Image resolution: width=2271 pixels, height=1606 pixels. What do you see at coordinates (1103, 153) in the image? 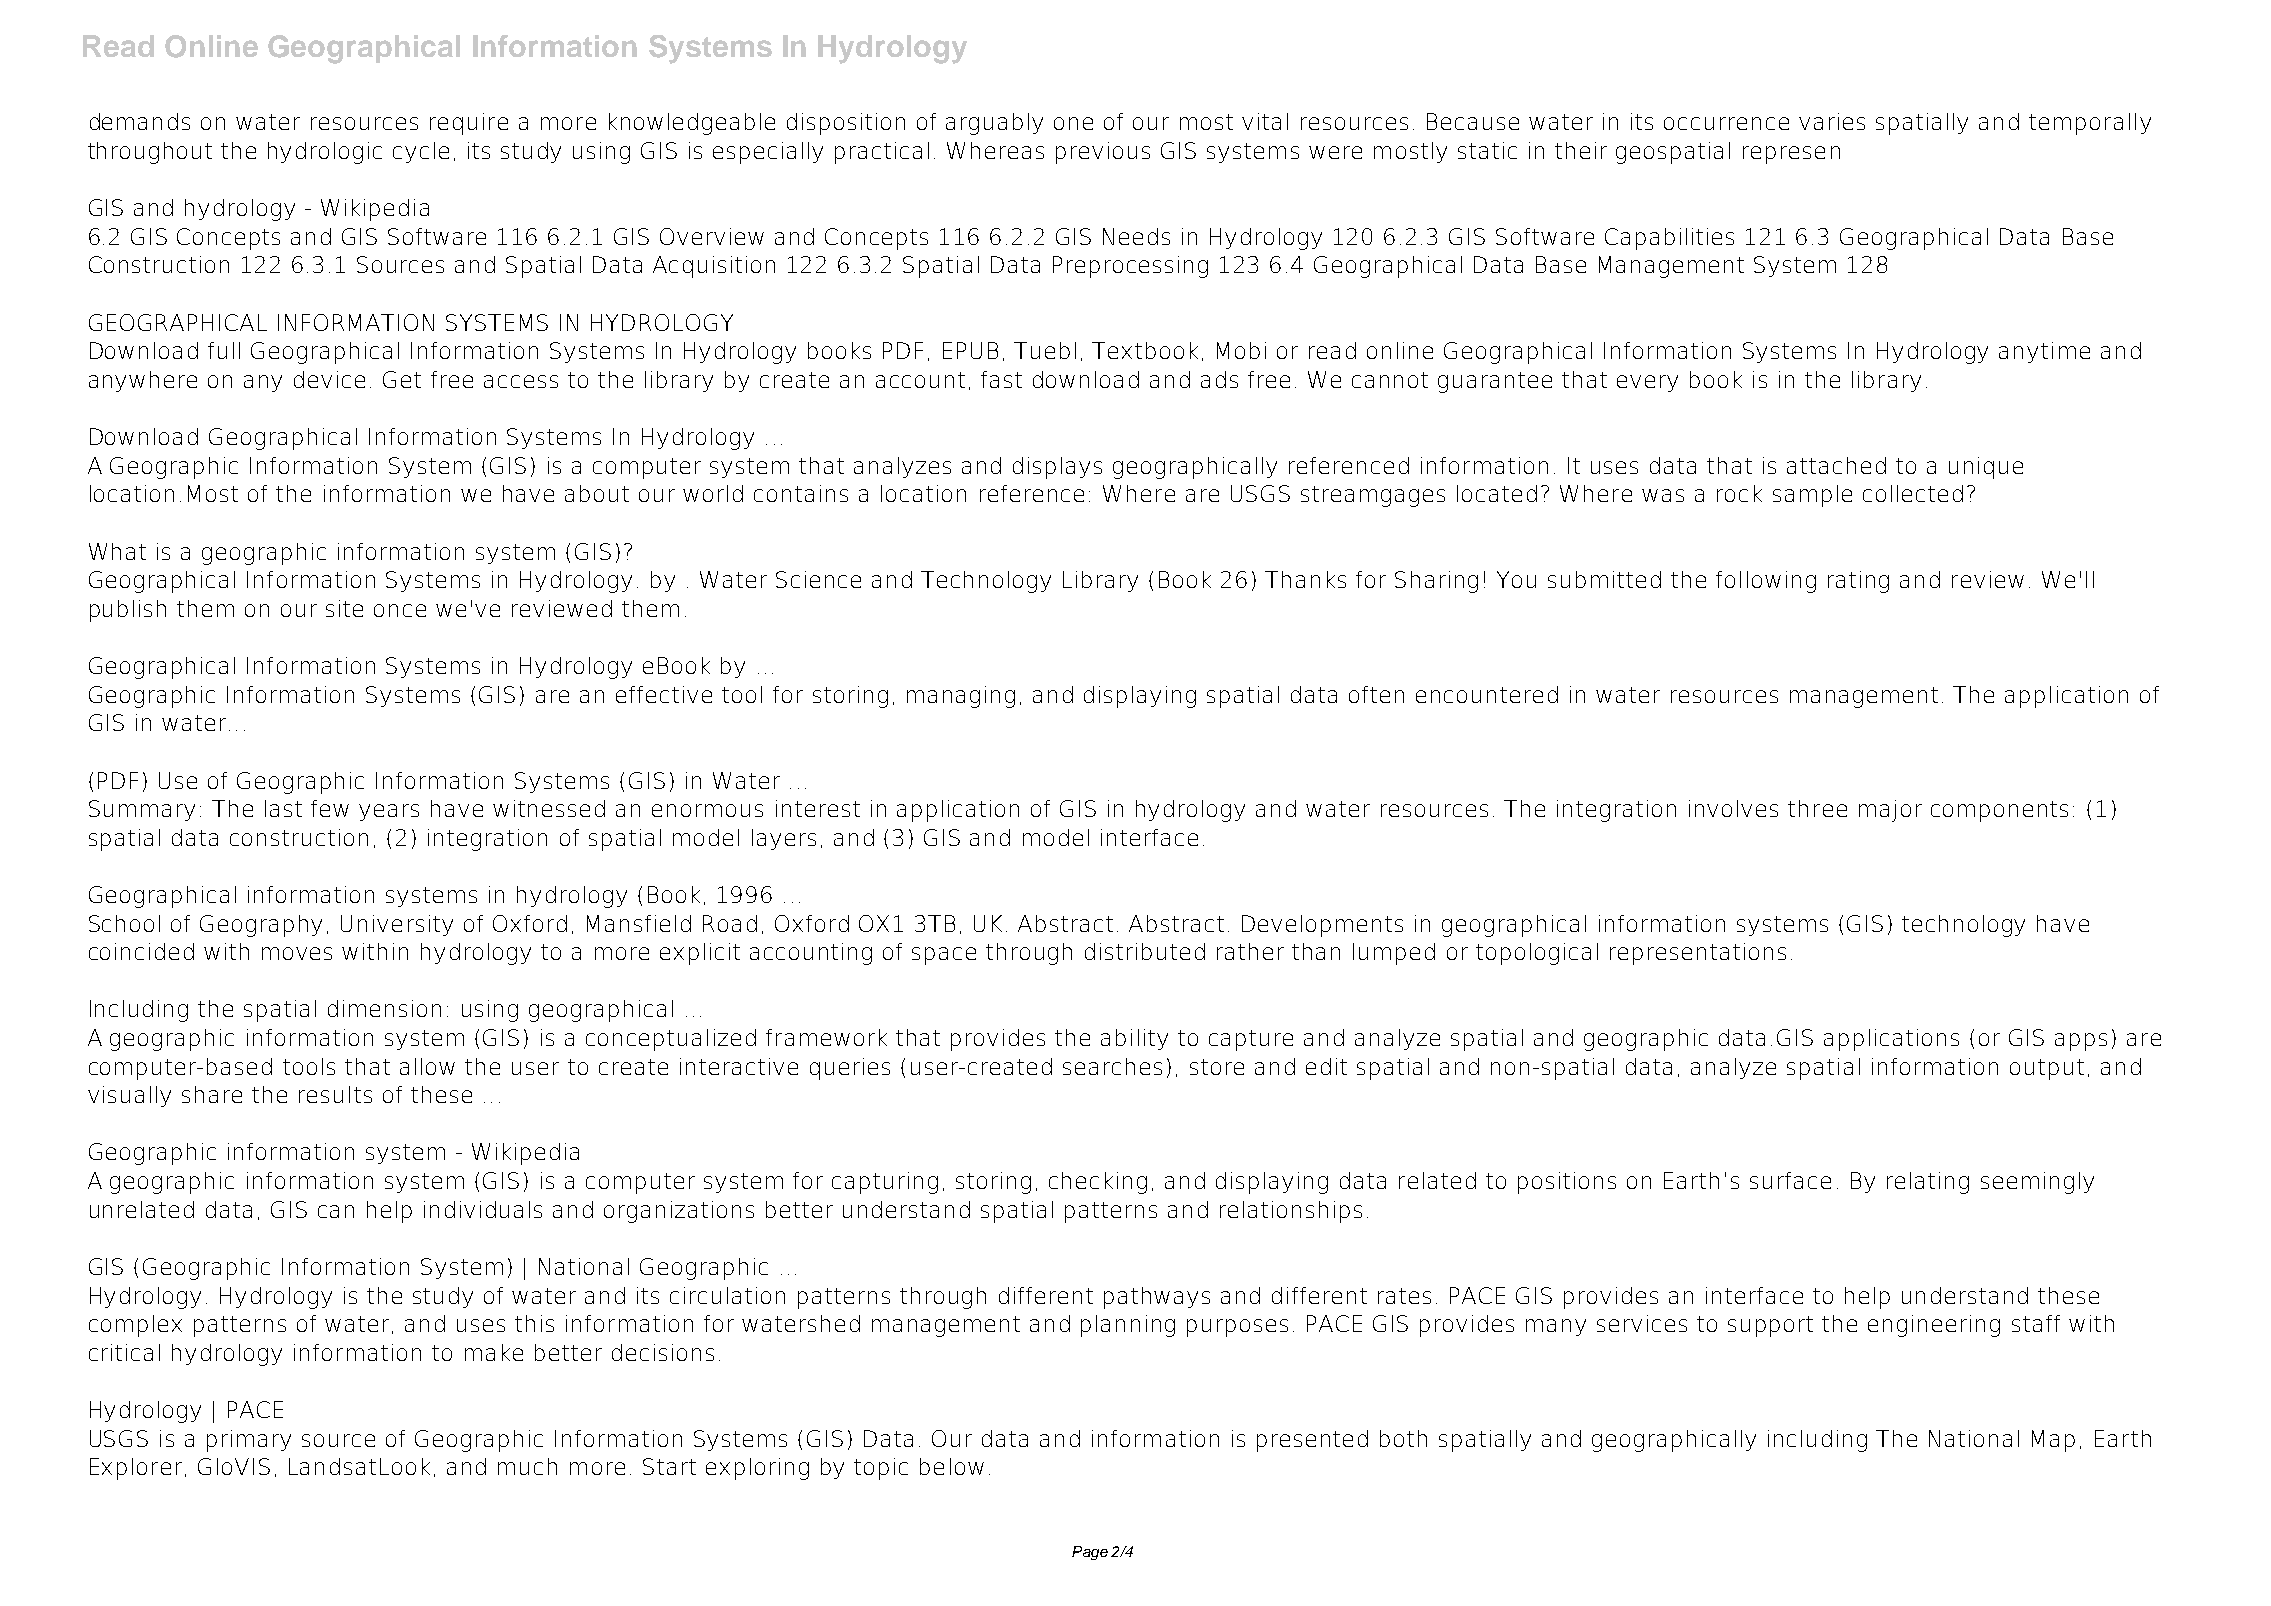
I see `previous` at bounding box center [1103, 153].
